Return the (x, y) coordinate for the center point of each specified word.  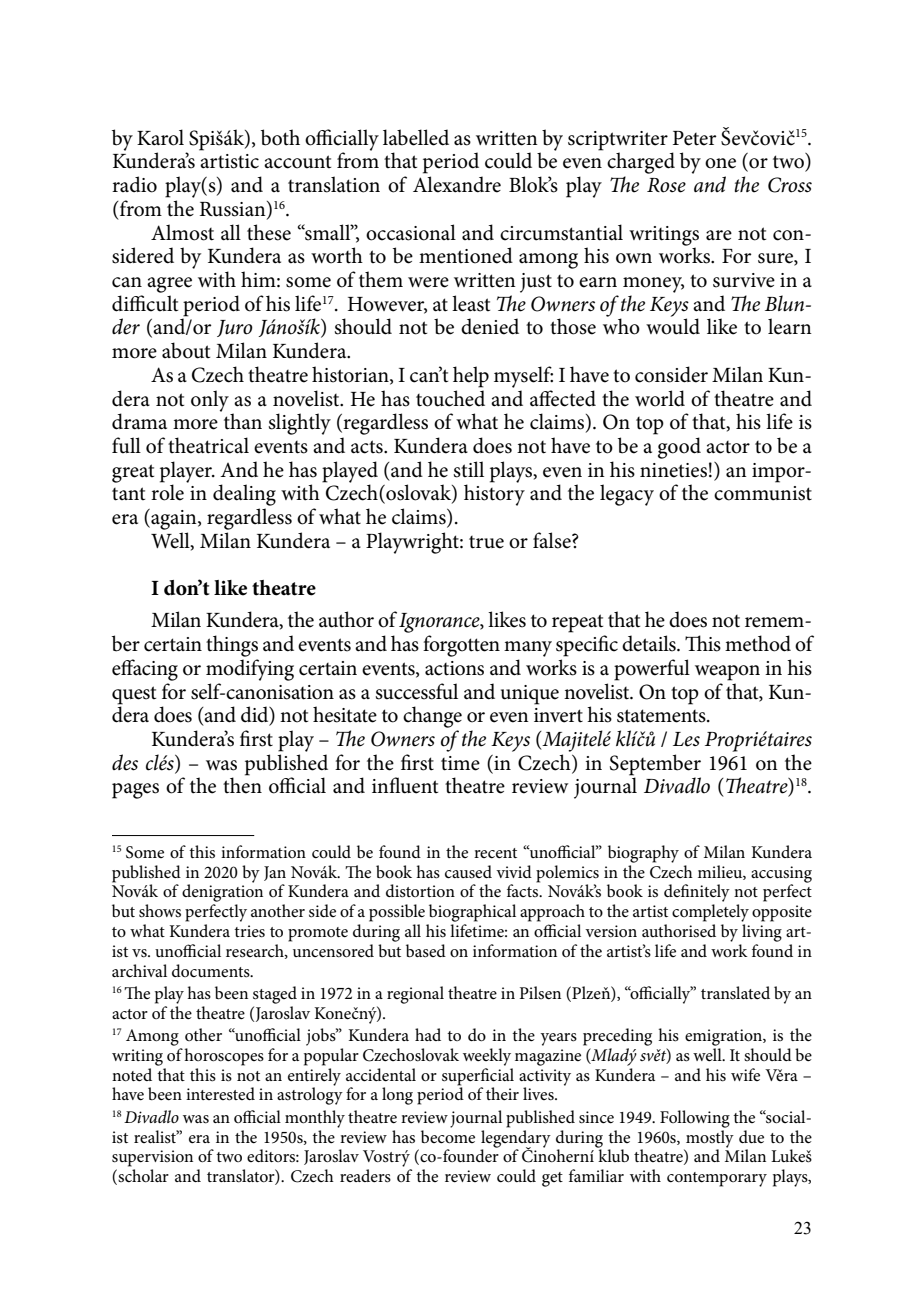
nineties (673, 470)
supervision (152, 1158)
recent (495, 853)
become (448, 1135)
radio (134, 184)
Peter (695, 138)
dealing (244, 495)
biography (643, 854)
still (468, 469)
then (242, 784)
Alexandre (457, 184)
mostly (709, 1138)
